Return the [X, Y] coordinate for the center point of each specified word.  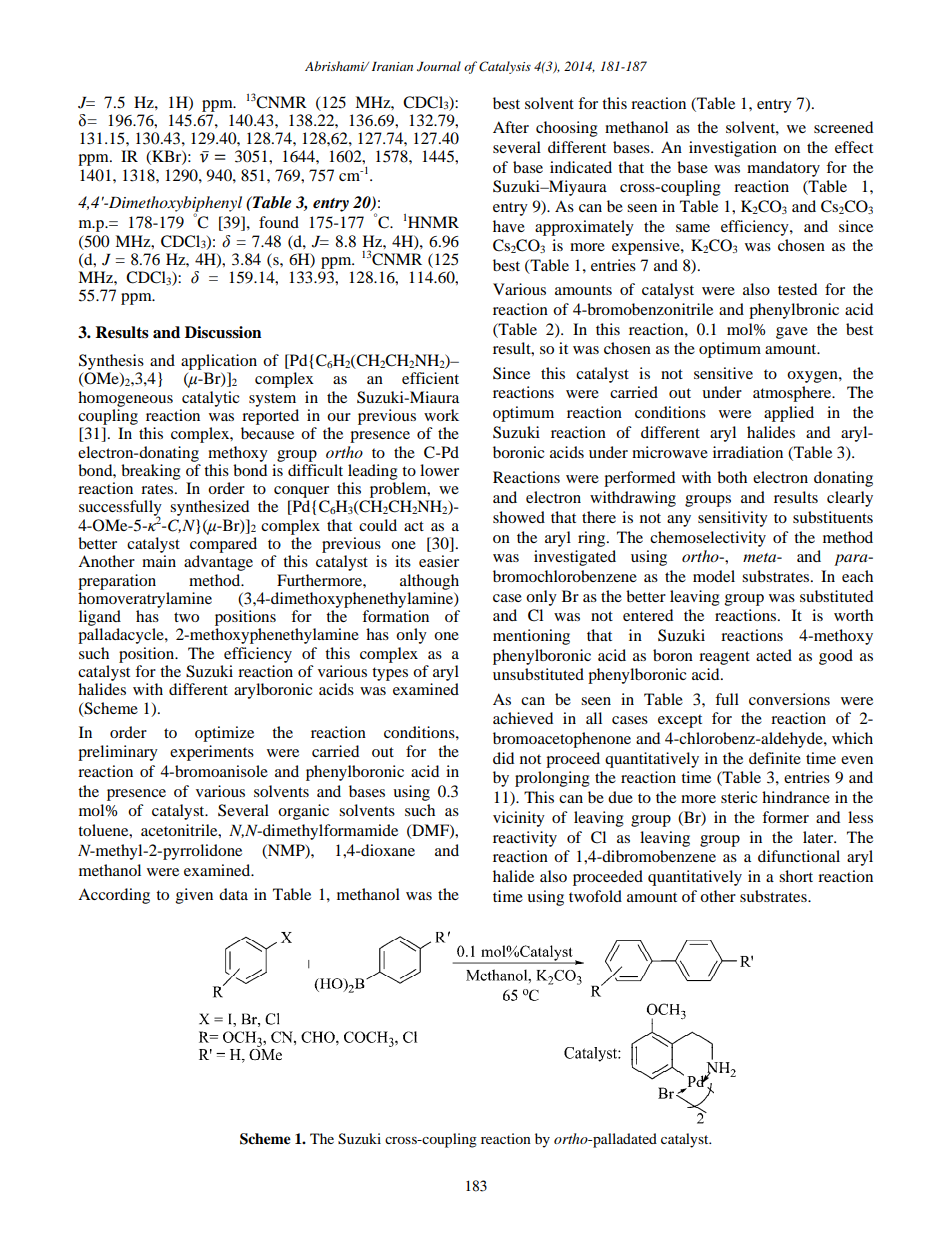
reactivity [525, 839]
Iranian [392, 66]
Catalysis [505, 67]
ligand [100, 618]
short [796, 876]
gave [792, 333]
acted [774, 655]
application [219, 362]
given [194, 896]
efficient [430, 378]
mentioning [531, 637]
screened [843, 127]
